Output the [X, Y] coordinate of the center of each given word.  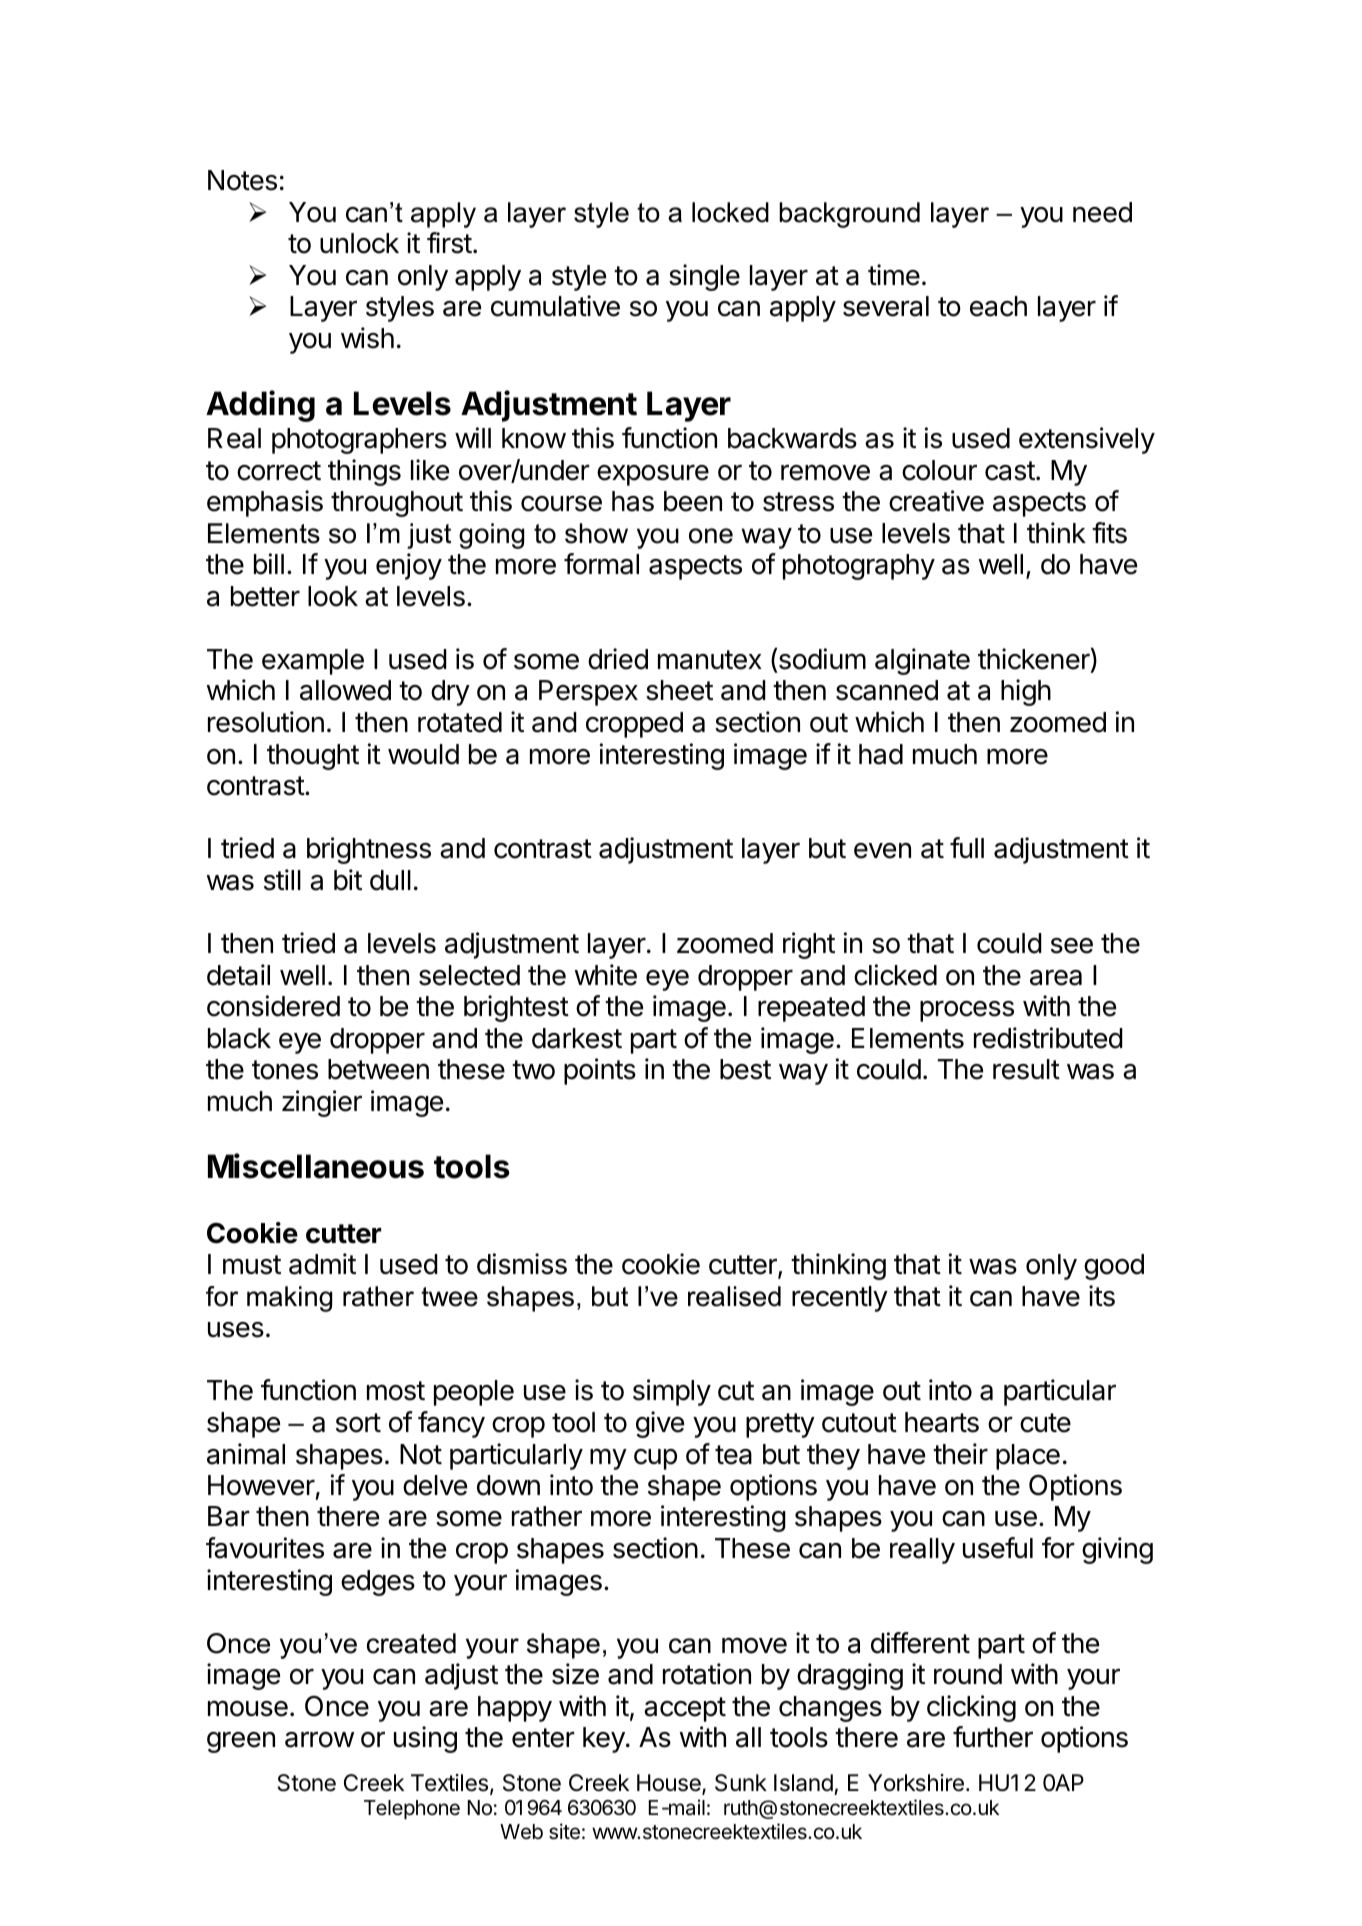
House [670, 1784]
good [1114, 1267]
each [998, 306]
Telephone [412, 1810]
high [1026, 692]
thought [313, 757]
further [993, 1737]
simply [672, 1392]
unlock [359, 243]
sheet [679, 690]
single [704, 277]
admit [322, 1264]
